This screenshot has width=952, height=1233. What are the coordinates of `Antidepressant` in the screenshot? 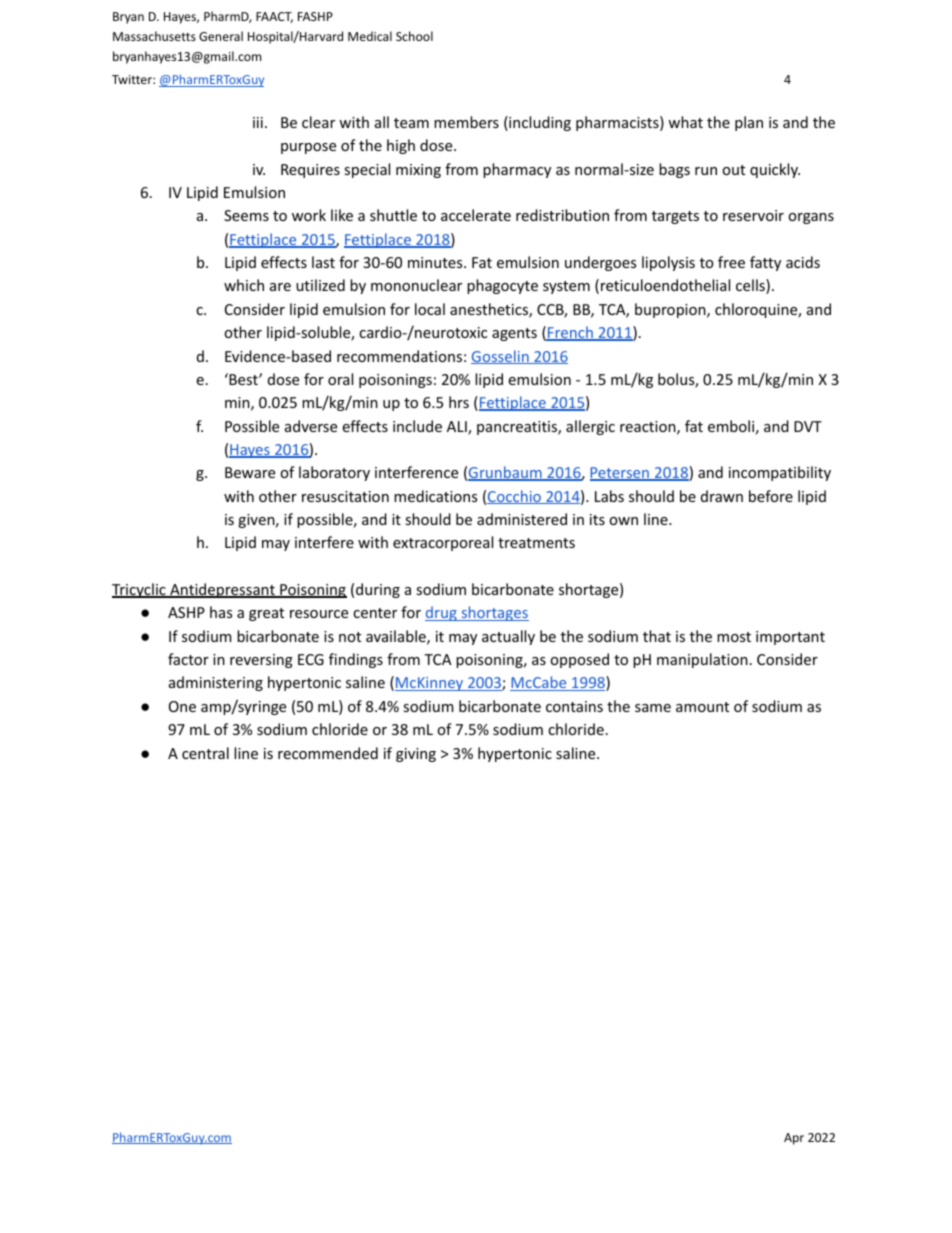 It's located at (222, 590).
